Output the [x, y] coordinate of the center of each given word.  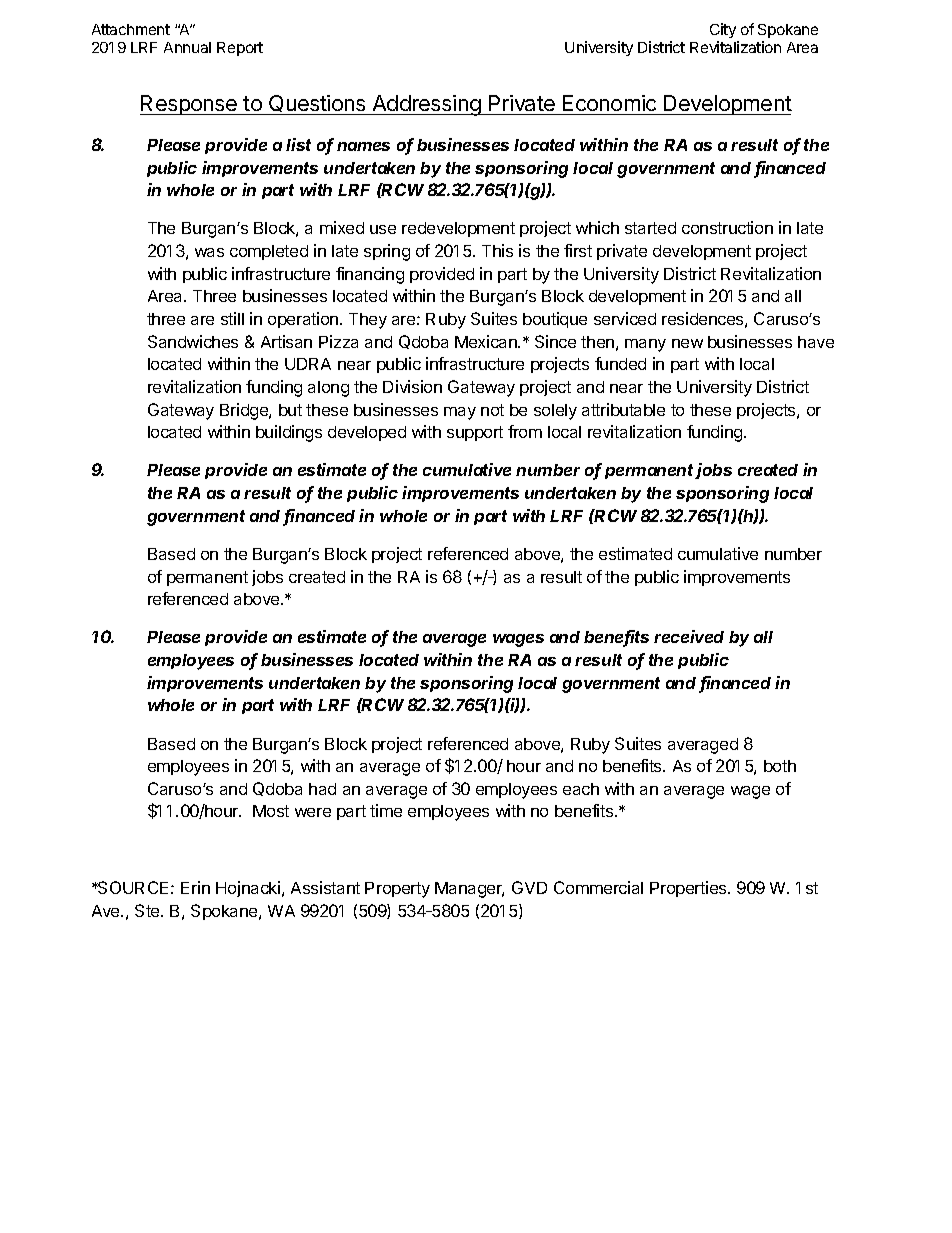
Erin [195, 887]
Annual [187, 47]
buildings [289, 433]
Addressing [426, 105]
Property [397, 890]
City [723, 30]
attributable [623, 409]
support [475, 433]
